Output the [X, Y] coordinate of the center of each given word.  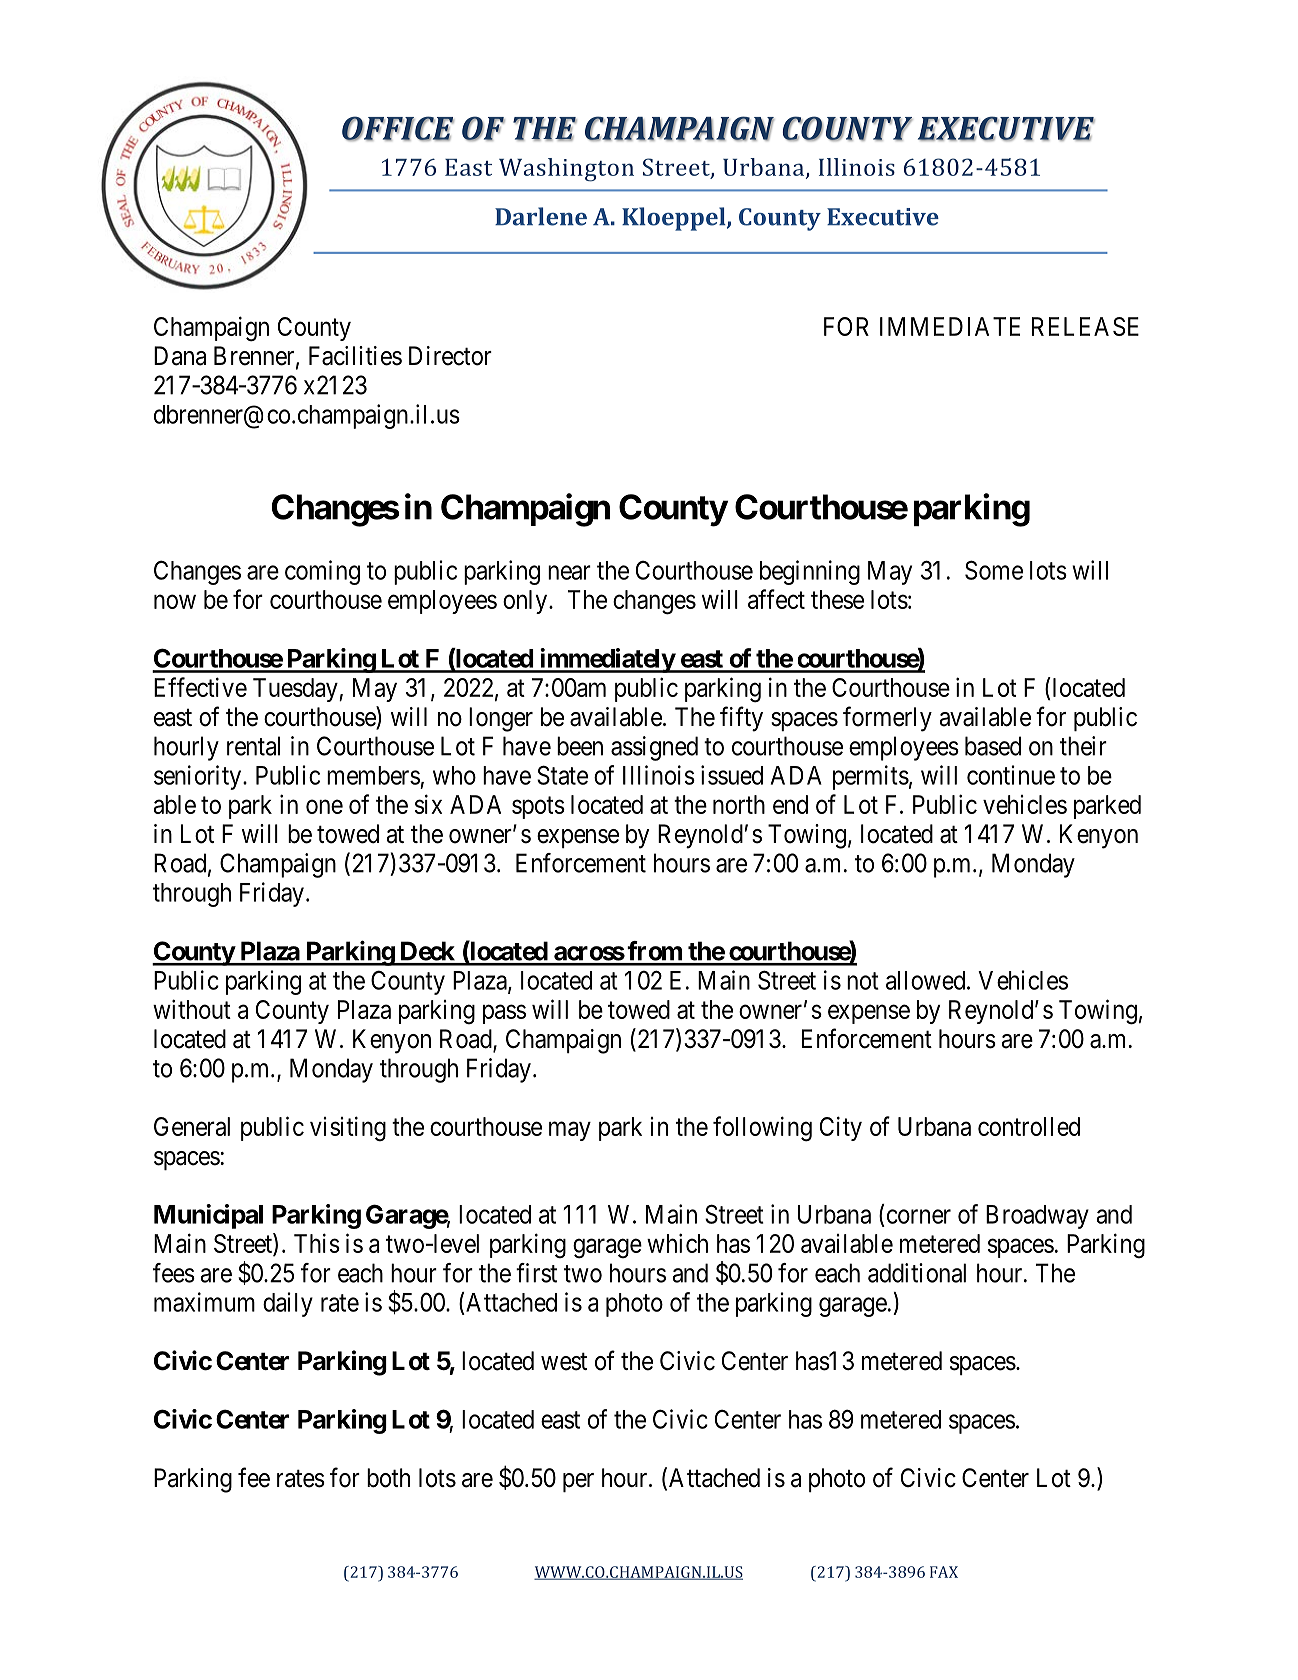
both [388, 1478]
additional [917, 1273]
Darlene [541, 216]
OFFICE [398, 128]
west [564, 1362]
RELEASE [1085, 326]
